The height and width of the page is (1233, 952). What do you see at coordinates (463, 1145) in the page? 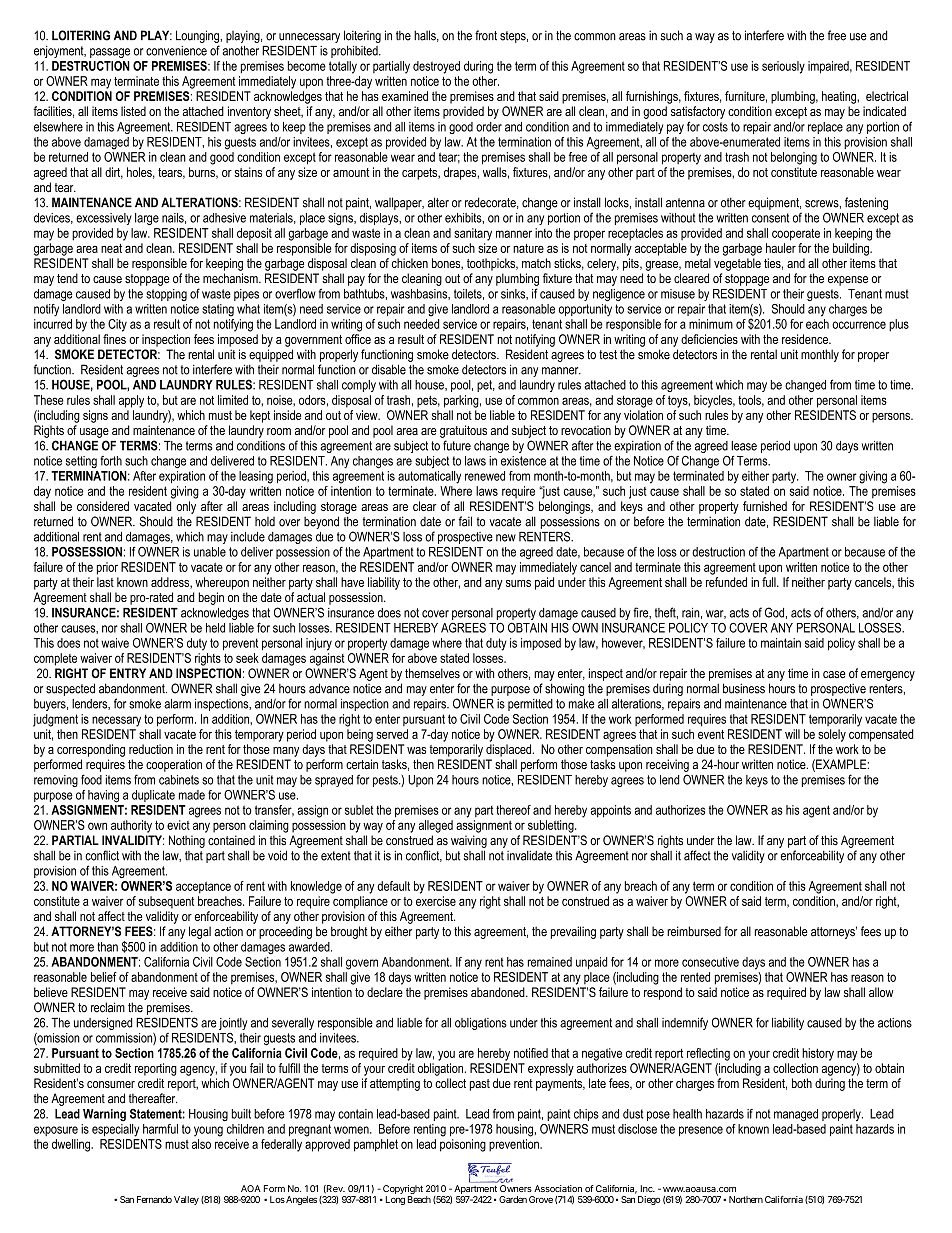
I see `poisoning` at bounding box center [463, 1145].
